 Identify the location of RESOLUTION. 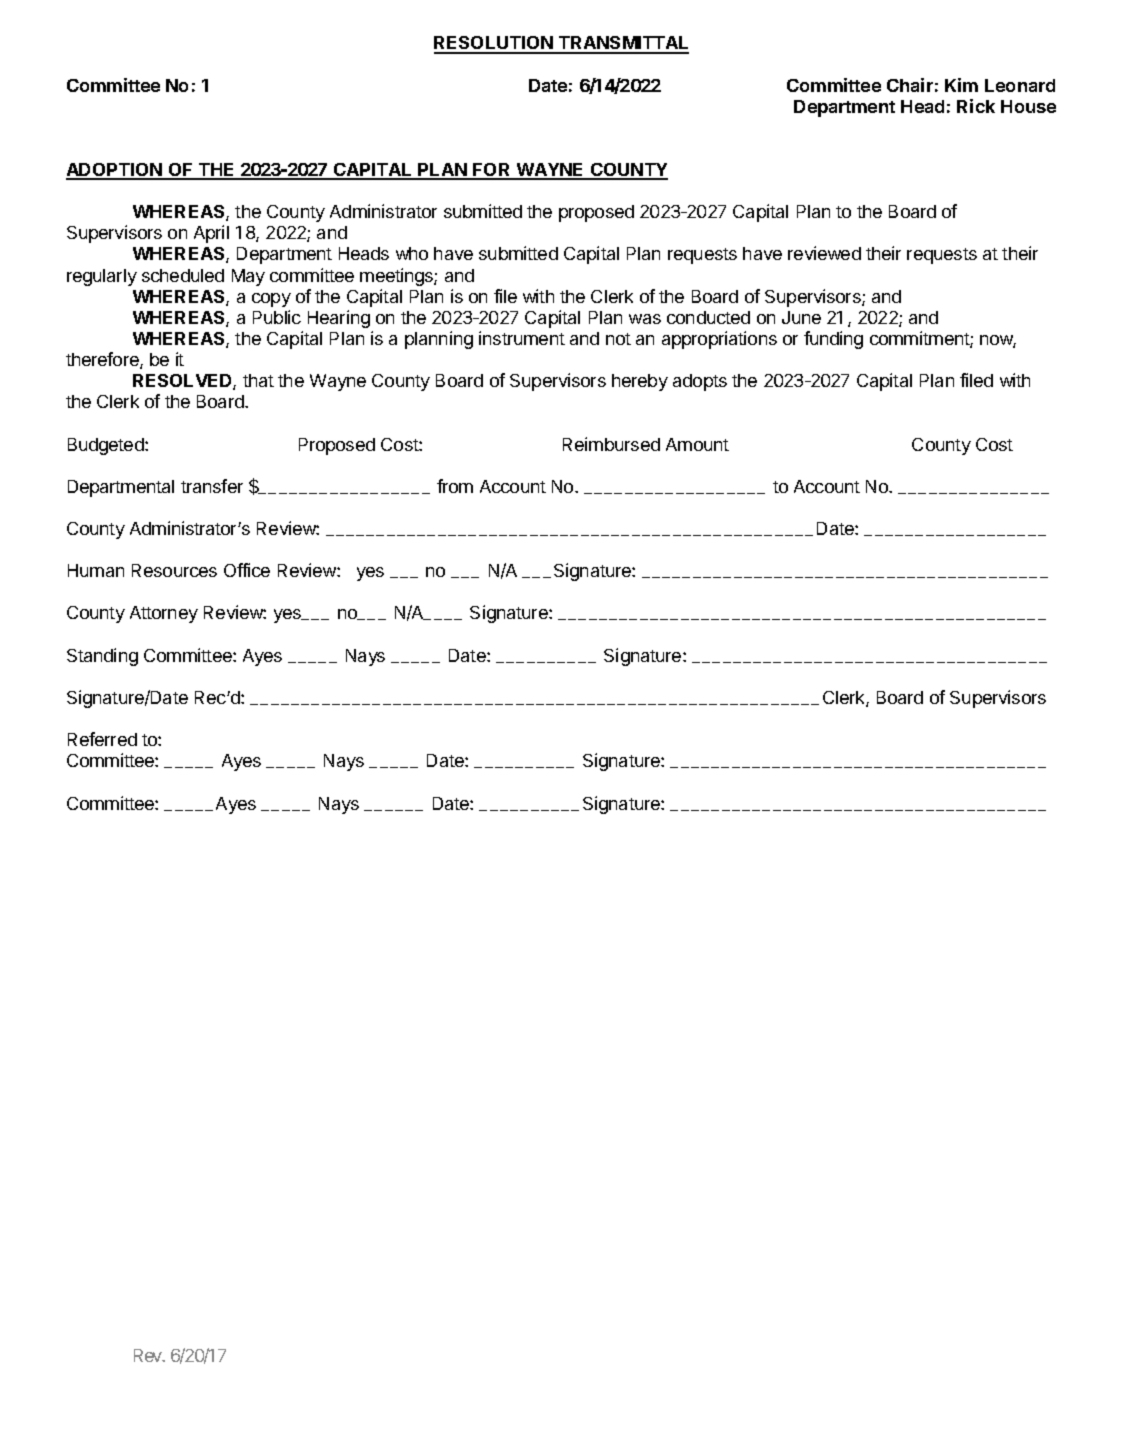
(494, 44).
